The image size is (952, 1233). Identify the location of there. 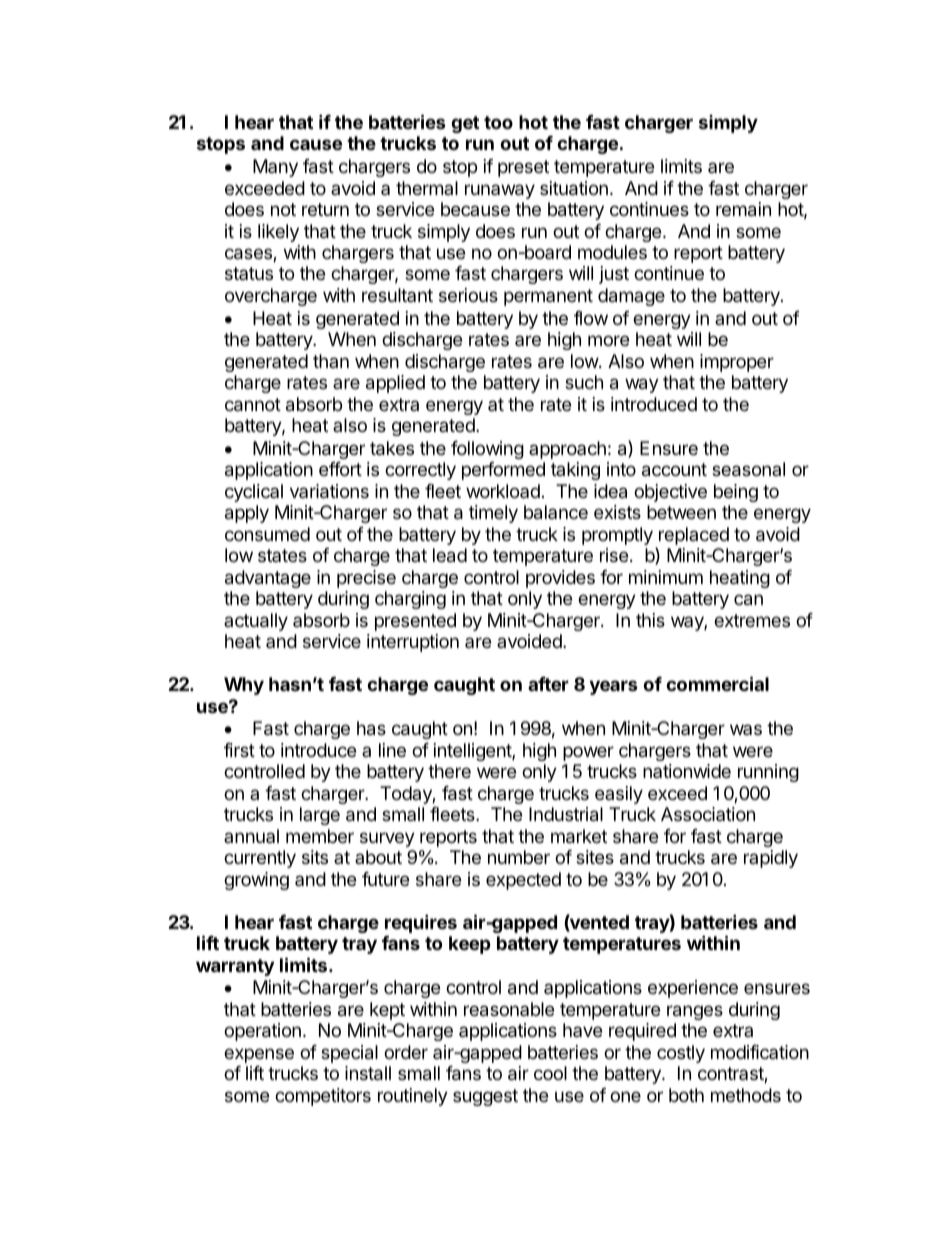
(449, 771).
